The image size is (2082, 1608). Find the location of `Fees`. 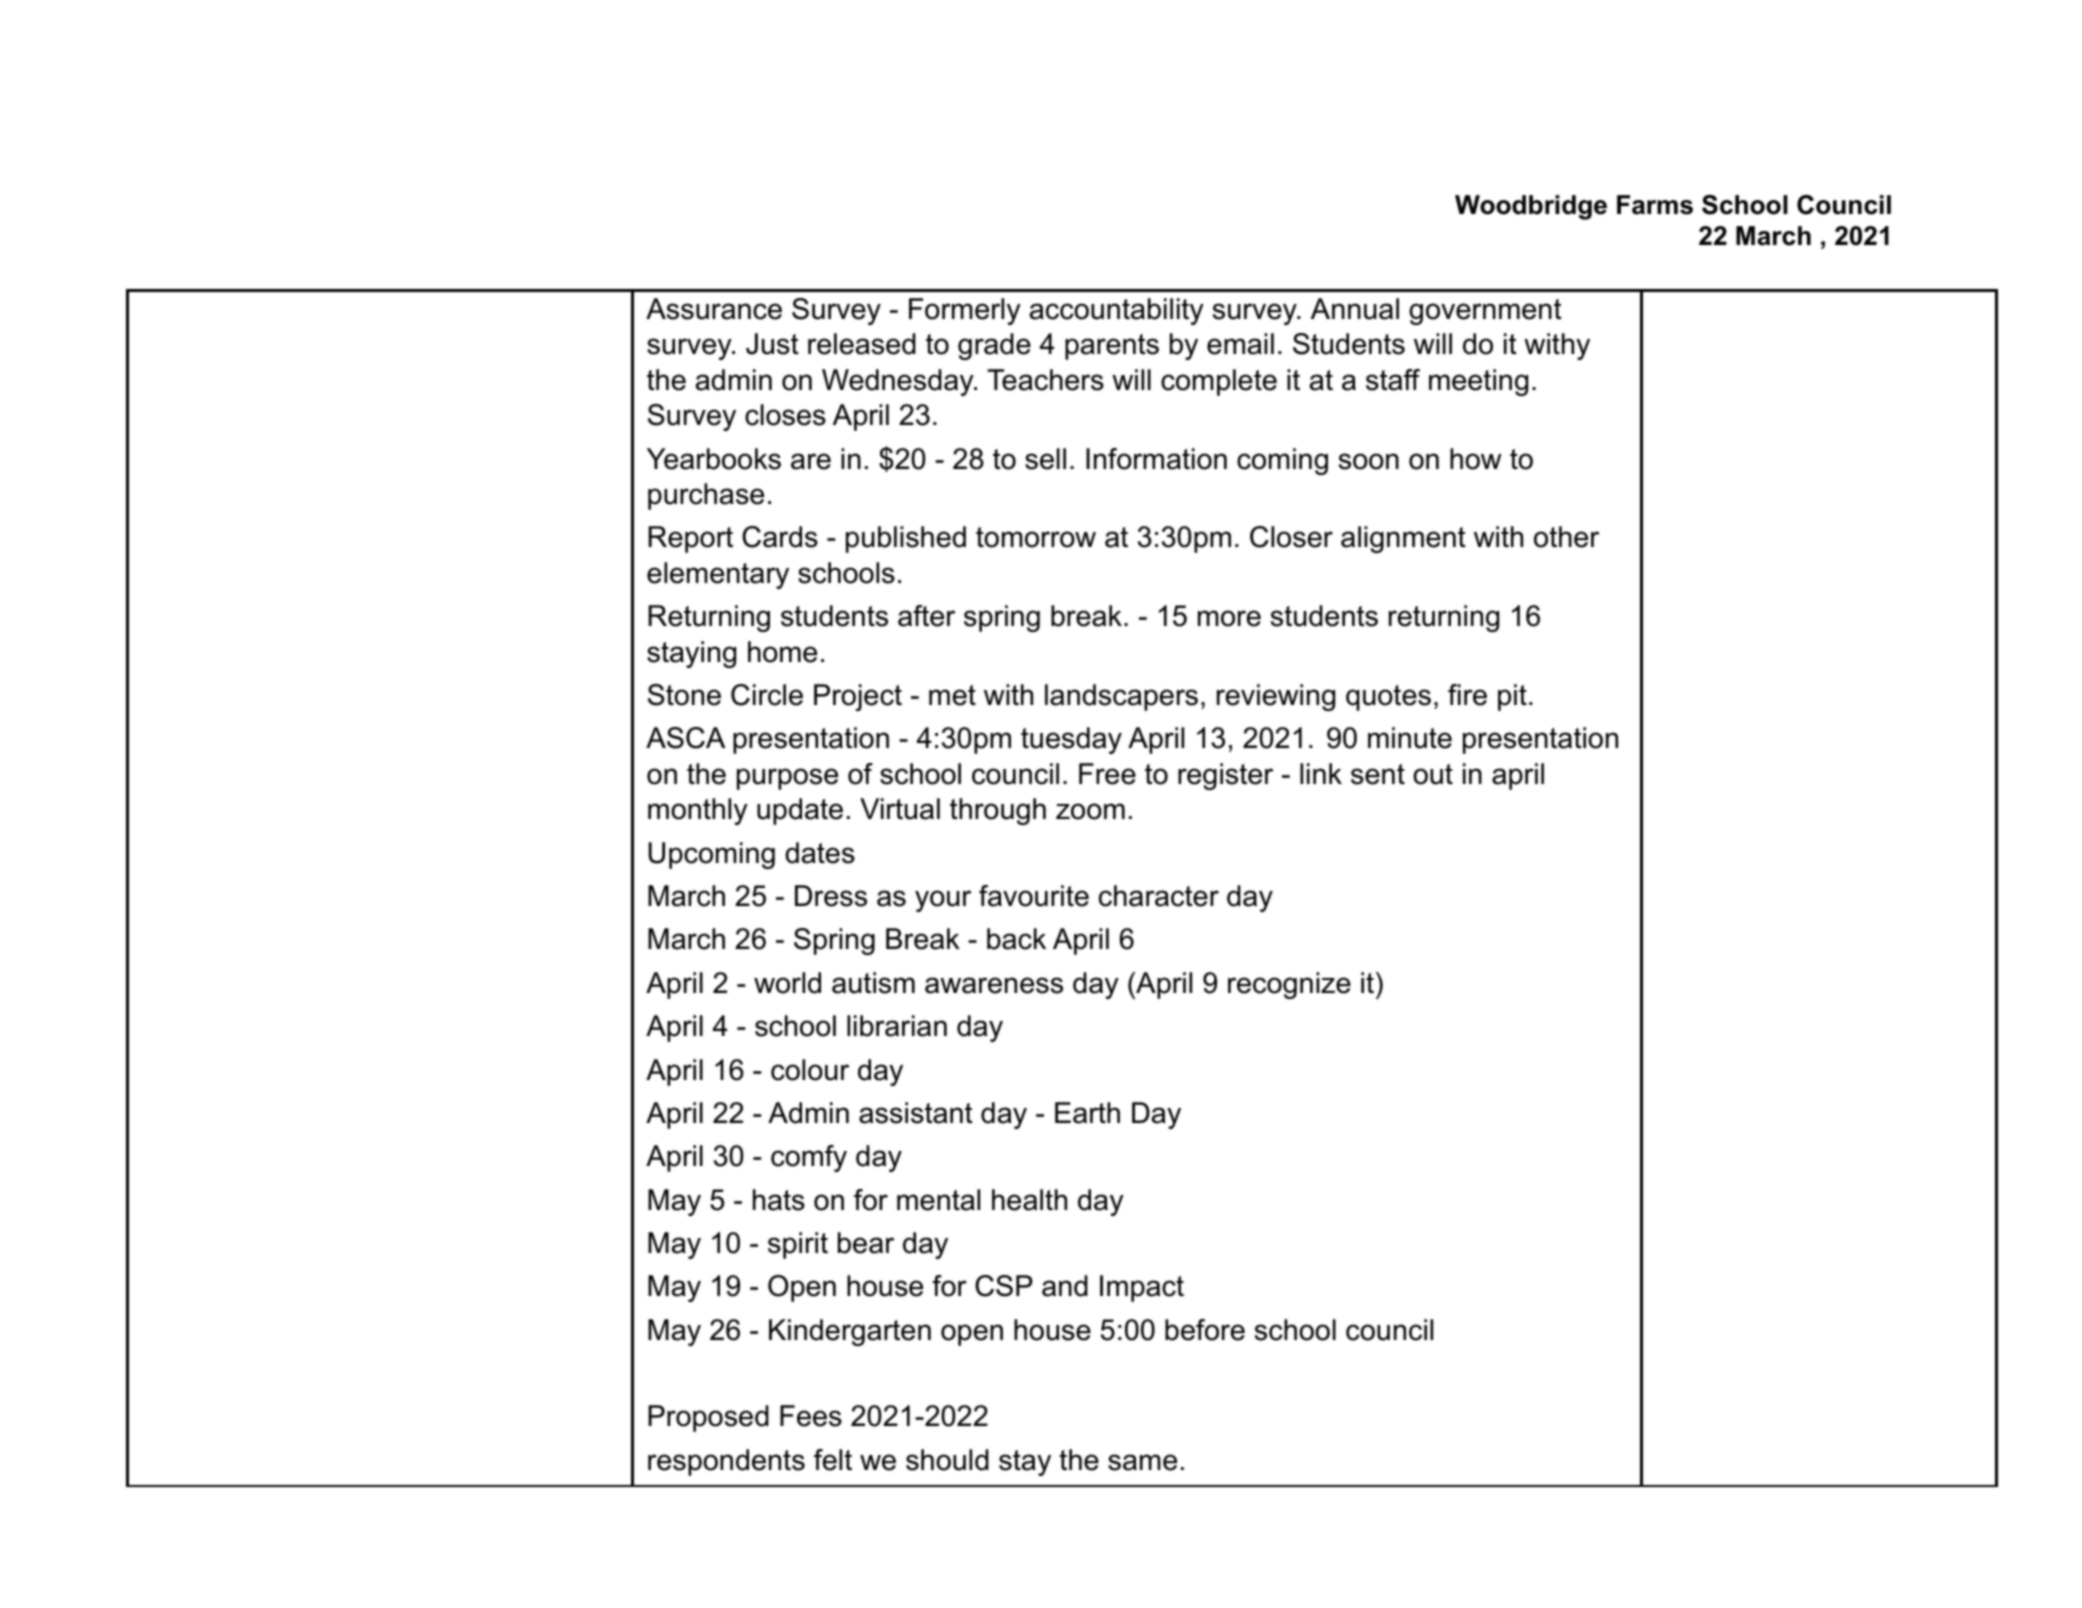

Fees is located at coordinates (811, 1416).
